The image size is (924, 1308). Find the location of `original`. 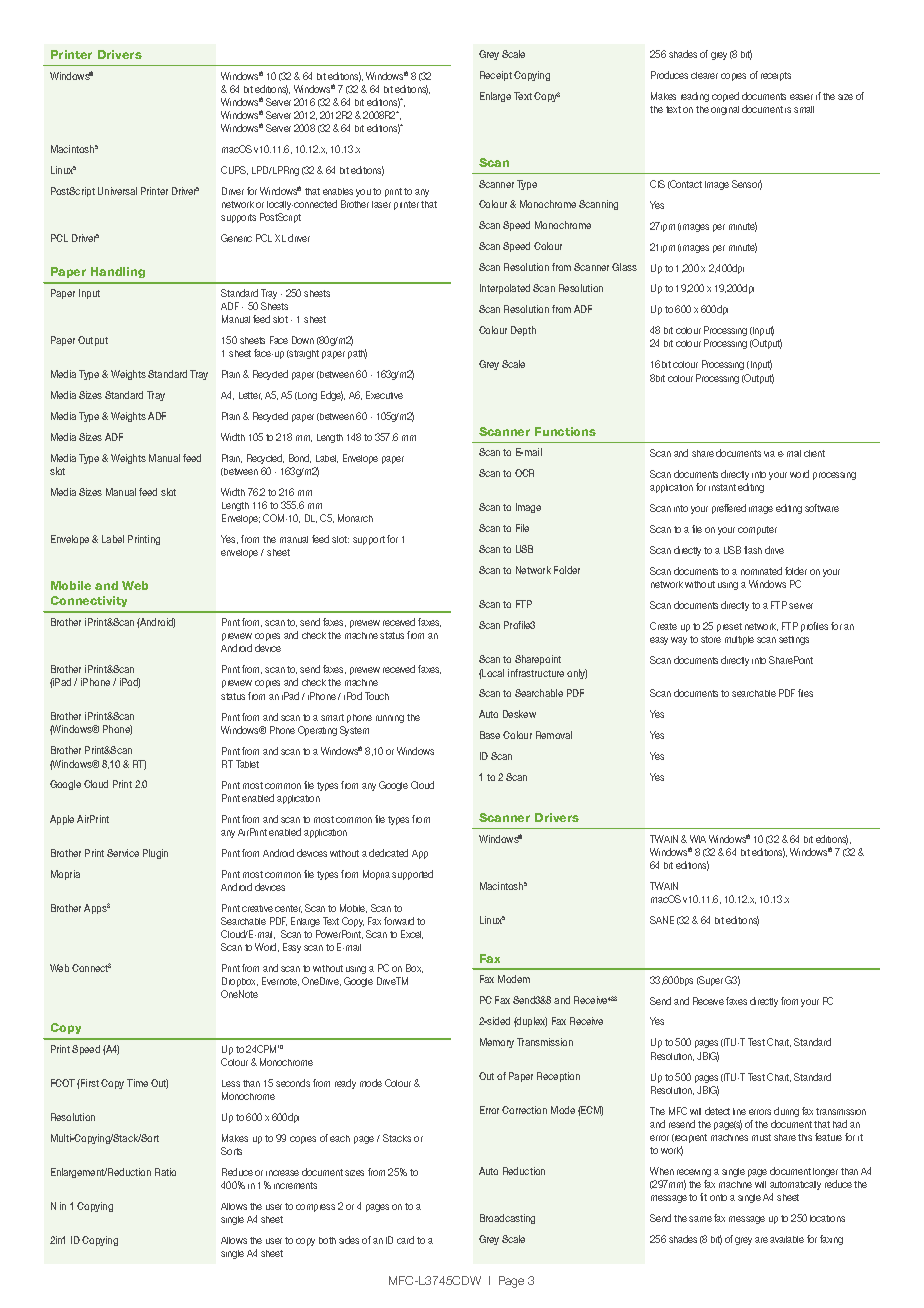

original is located at coordinates (725, 110).
